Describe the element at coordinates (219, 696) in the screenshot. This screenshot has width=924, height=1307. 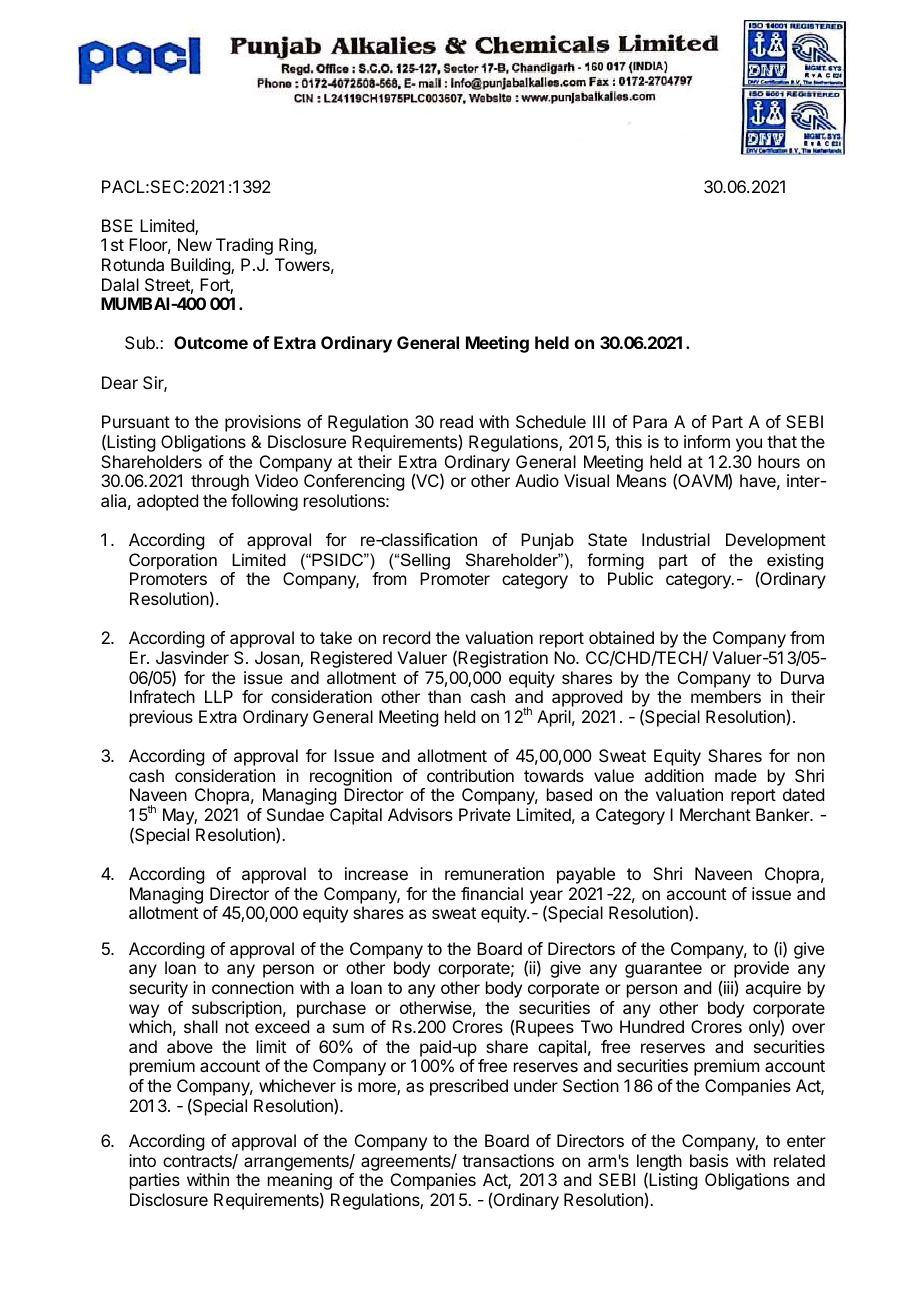
I see `LLP` at that location.
